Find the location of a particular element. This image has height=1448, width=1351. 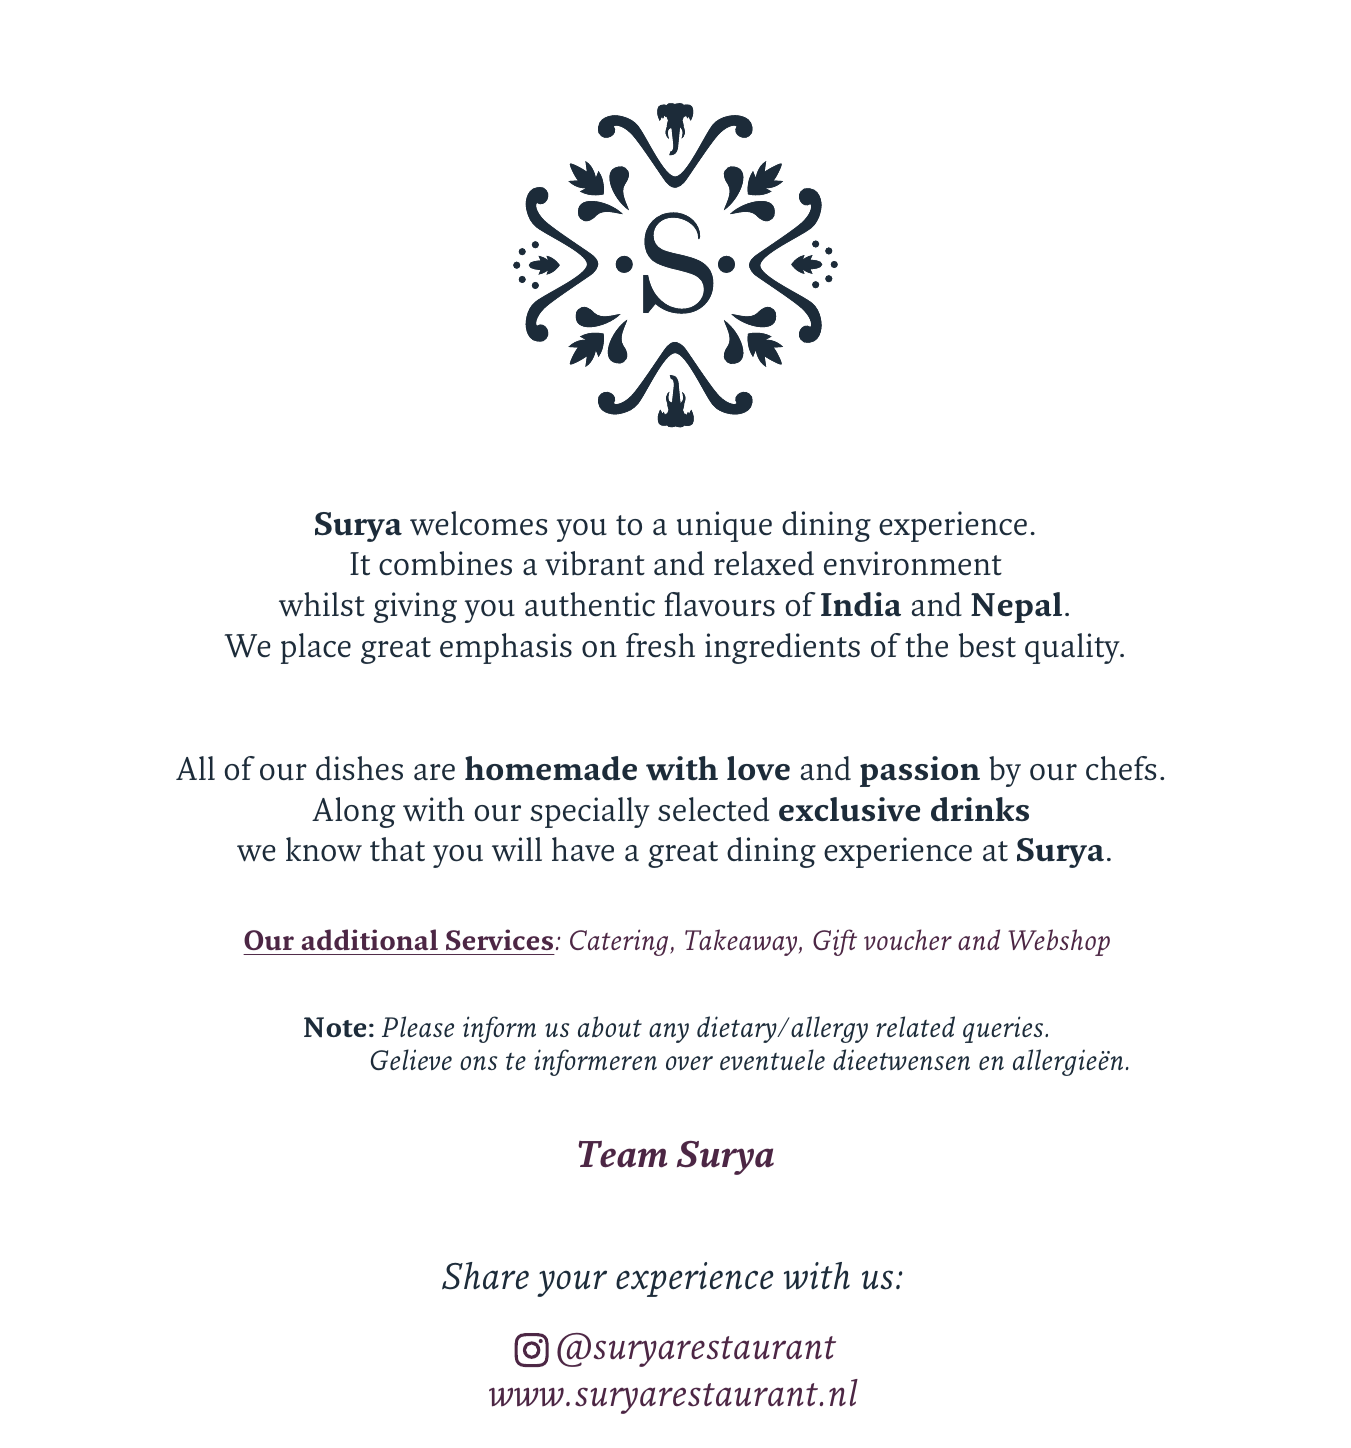

combines is located at coordinates (445, 563).
